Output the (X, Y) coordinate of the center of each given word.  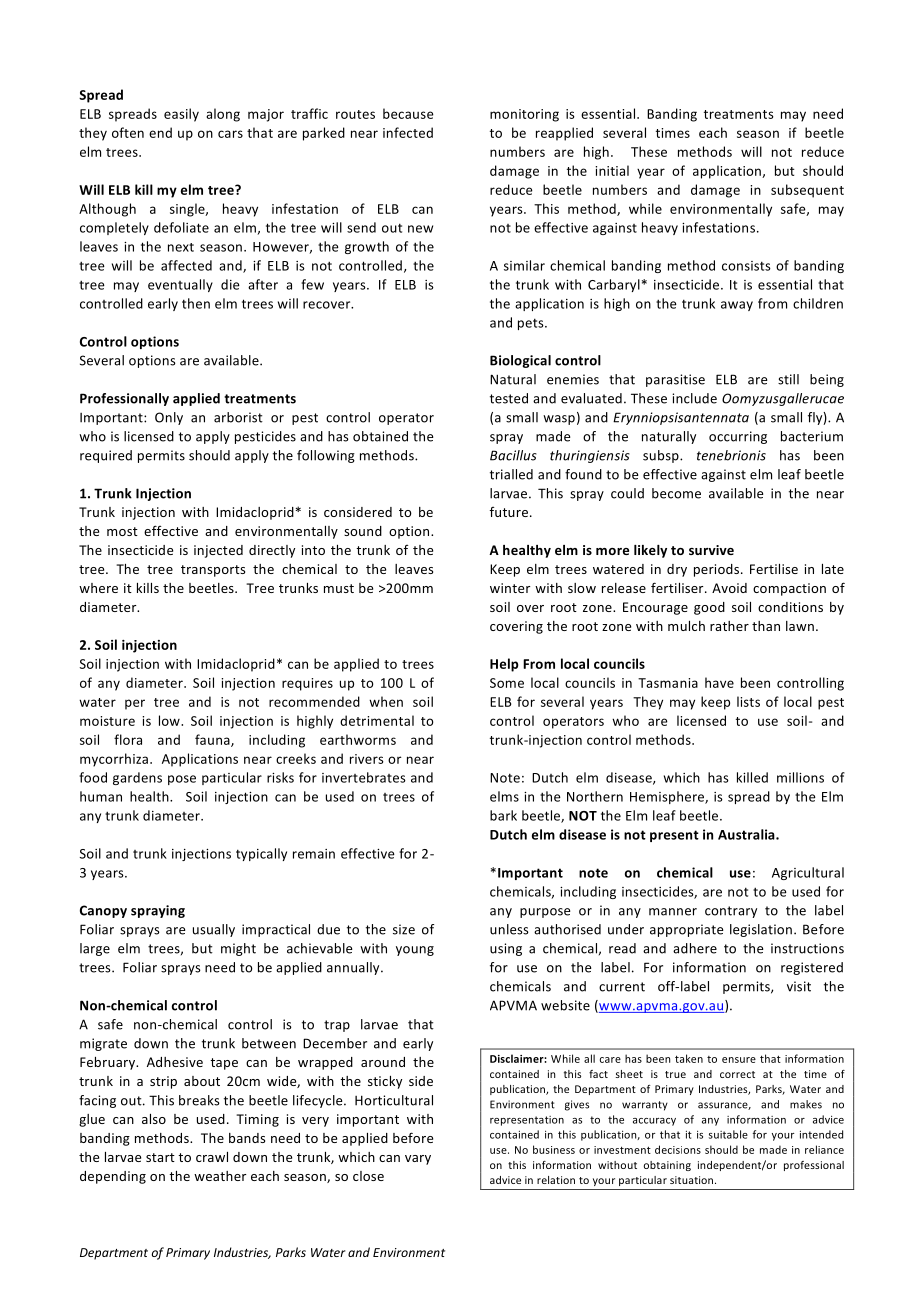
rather (729, 626)
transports (213, 571)
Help (504, 665)
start (160, 1157)
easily (181, 115)
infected (408, 132)
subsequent (807, 191)
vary (418, 1160)
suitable (728, 1134)
